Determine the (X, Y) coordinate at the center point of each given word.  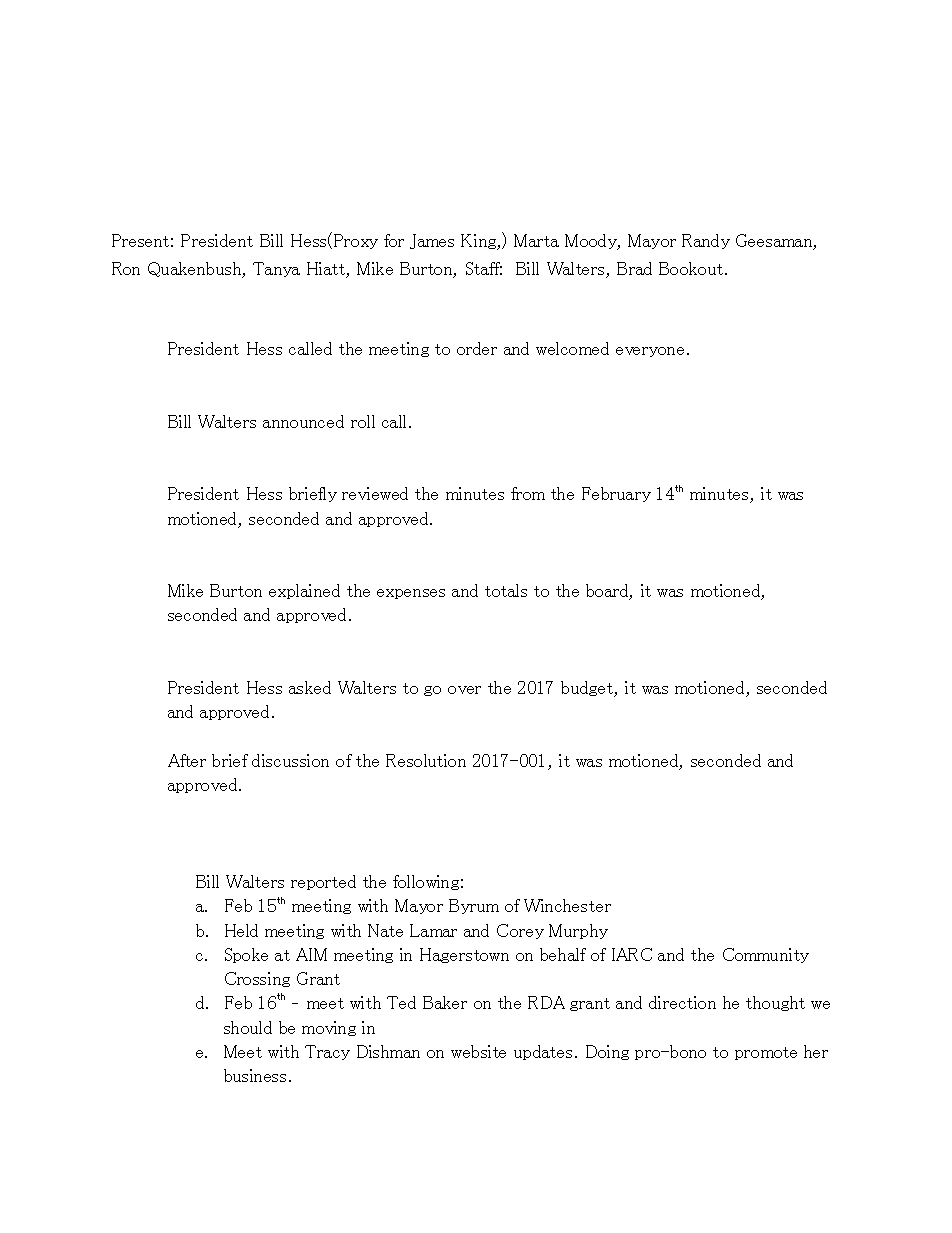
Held (241, 930)
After (187, 760)
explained (304, 591)
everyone (652, 352)
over (464, 690)
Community (766, 955)
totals (506, 590)
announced (303, 421)
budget (588, 689)
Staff (484, 268)
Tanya (276, 269)
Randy (706, 241)
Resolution (426, 760)
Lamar (433, 930)
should (248, 1027)
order (477, 348)
